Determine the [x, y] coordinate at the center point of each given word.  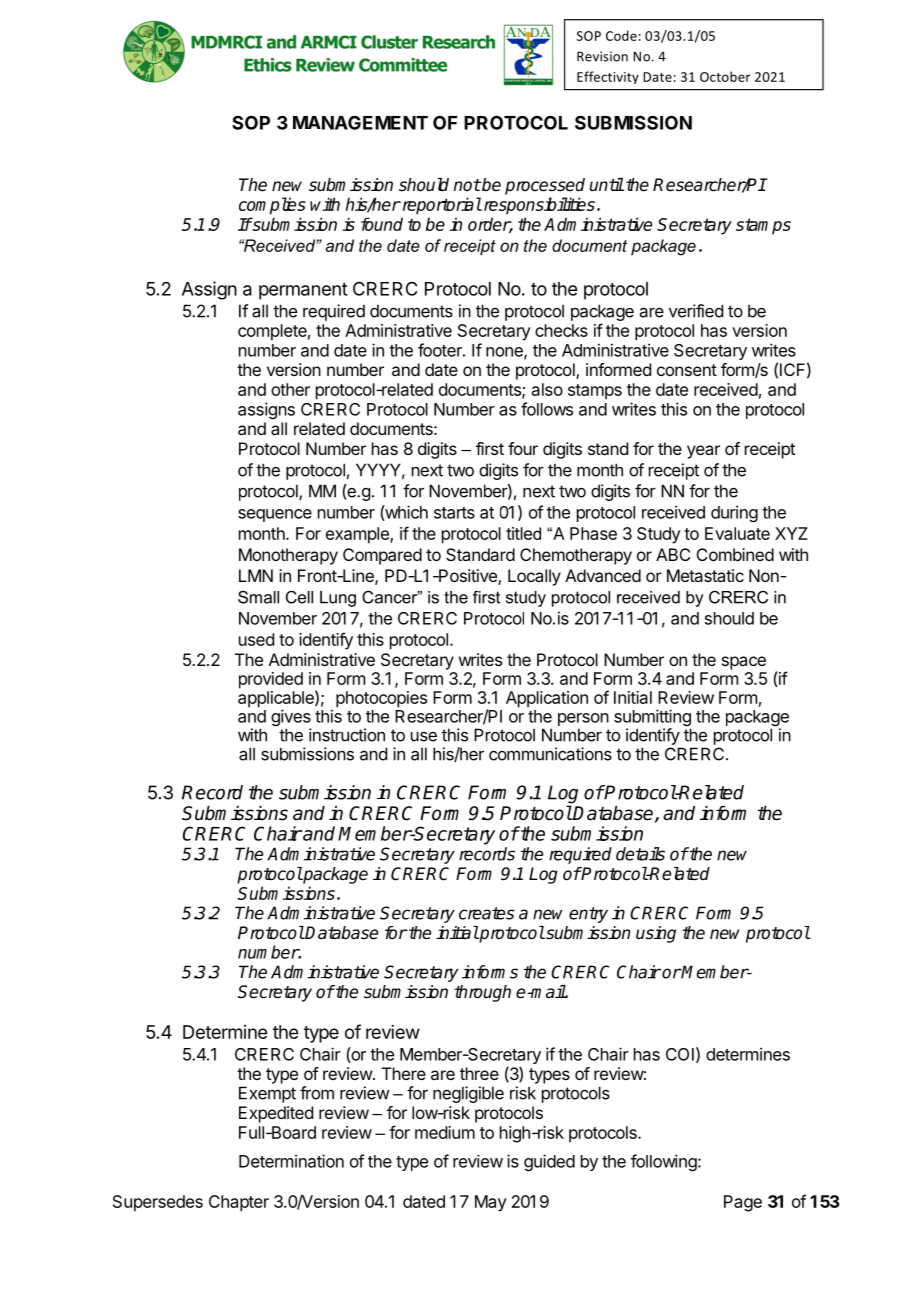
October [725, 76]
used [256, 639]
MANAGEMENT [360, 122]
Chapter [239, 1203]
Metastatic [705, 575]
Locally [534, 577]
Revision [602, 56]
